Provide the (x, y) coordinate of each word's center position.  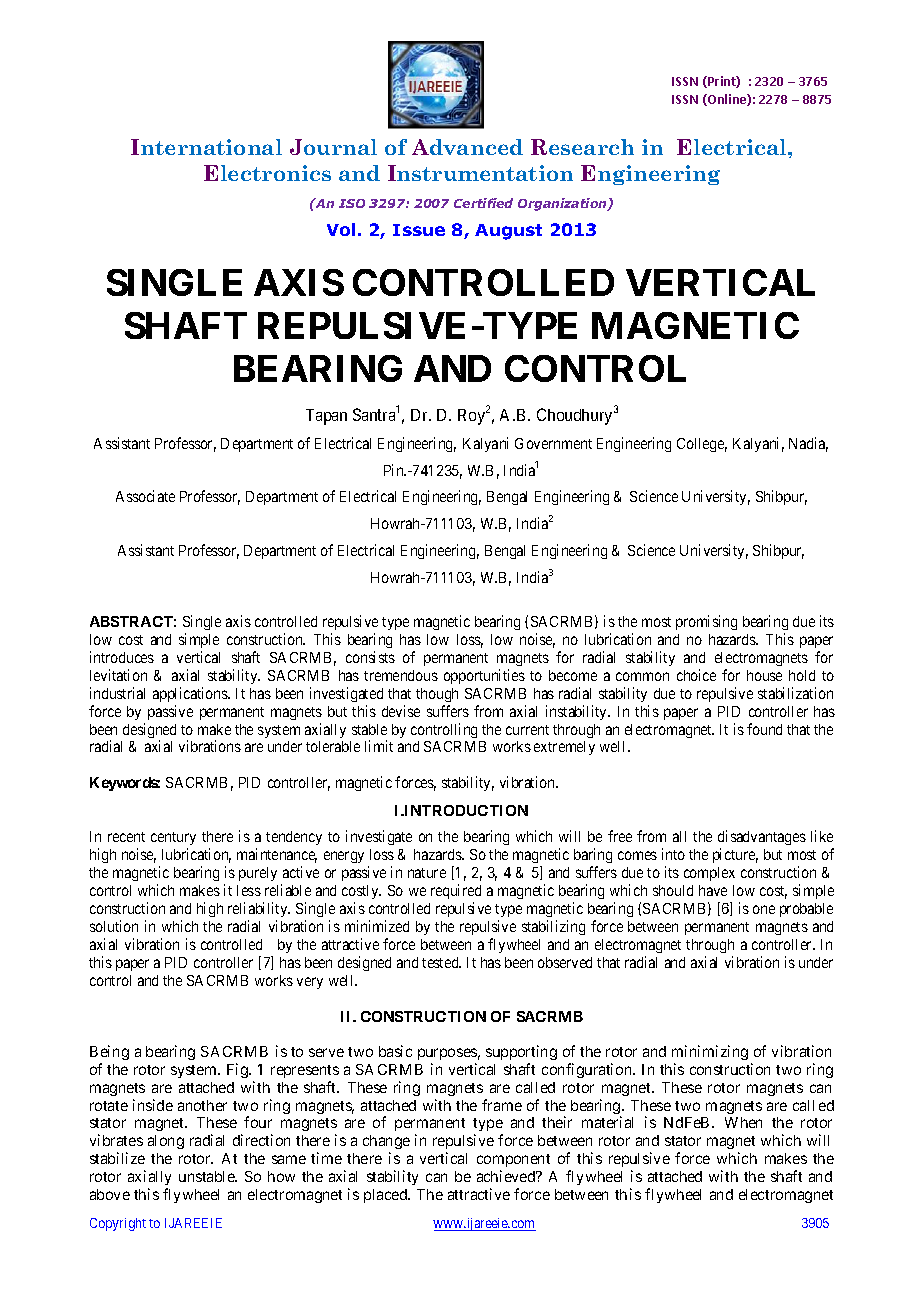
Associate (145, 496)
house (764, 675)
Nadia (808, 444)
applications (191, 694)
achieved (507, 1176)
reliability (259, 909)
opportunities (484, 676)
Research (582, 147)
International (206, 147)
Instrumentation (480, 173)
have (713, 890)
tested (441, 962)
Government (553, 443)
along (166, 1142)
